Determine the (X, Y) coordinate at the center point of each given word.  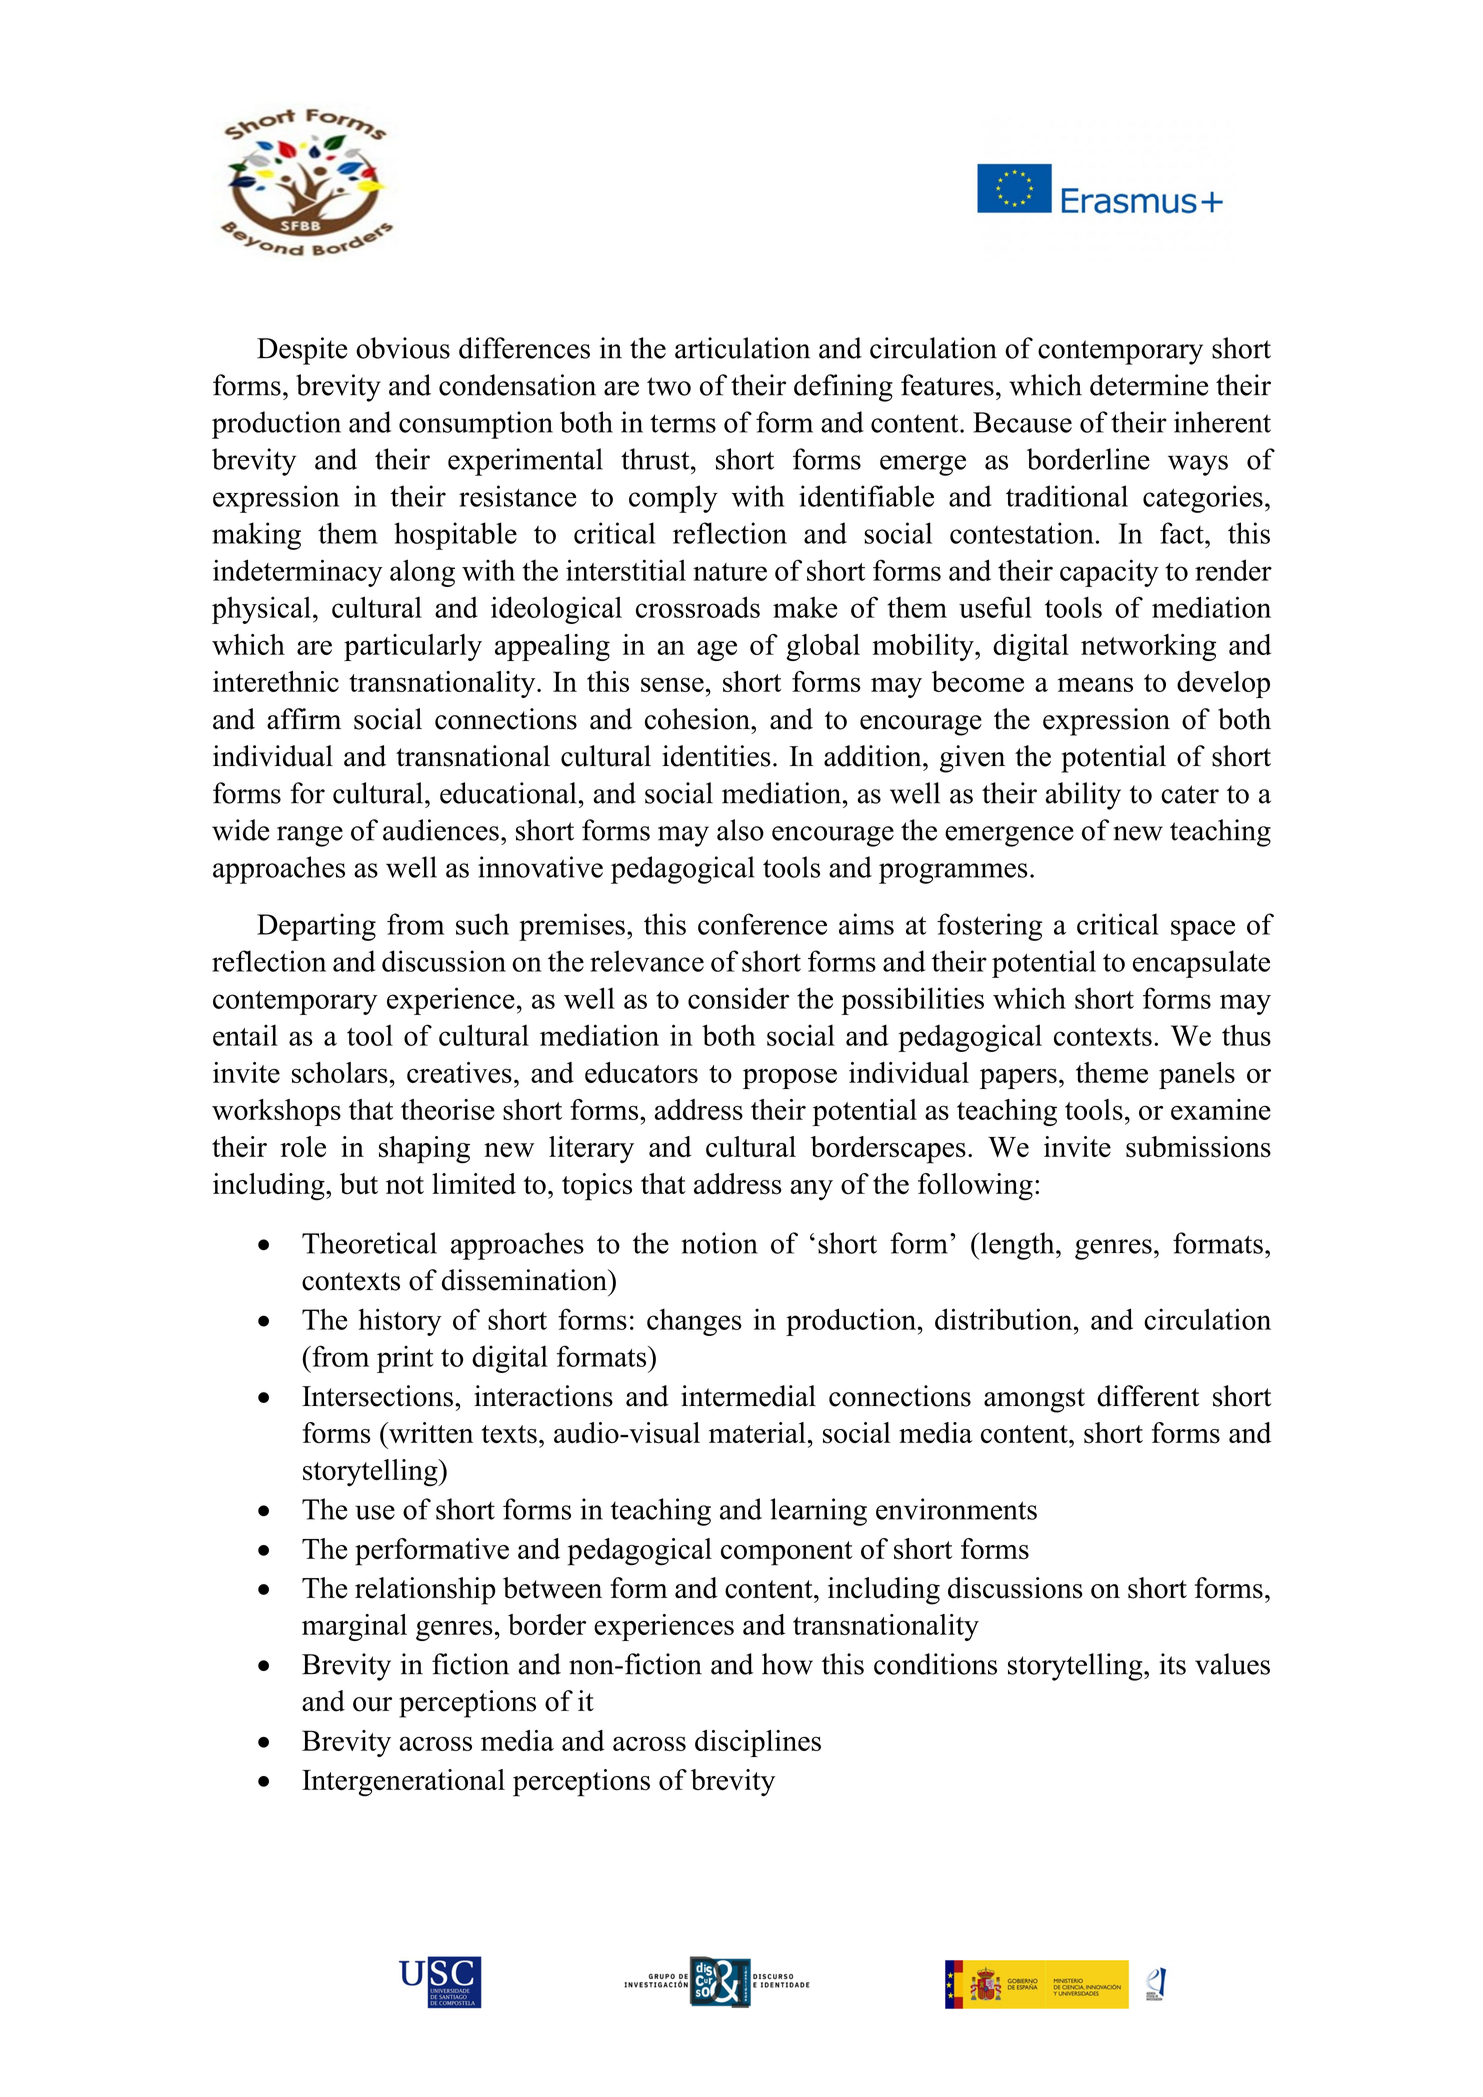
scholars (339, 1072)
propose (790, 1078)
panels (1197, 1075)
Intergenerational (403, 1783)
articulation (742, 348)
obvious (403, 348)
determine (1149, 385)
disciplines (758, 1743)
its (1172, 1664)
